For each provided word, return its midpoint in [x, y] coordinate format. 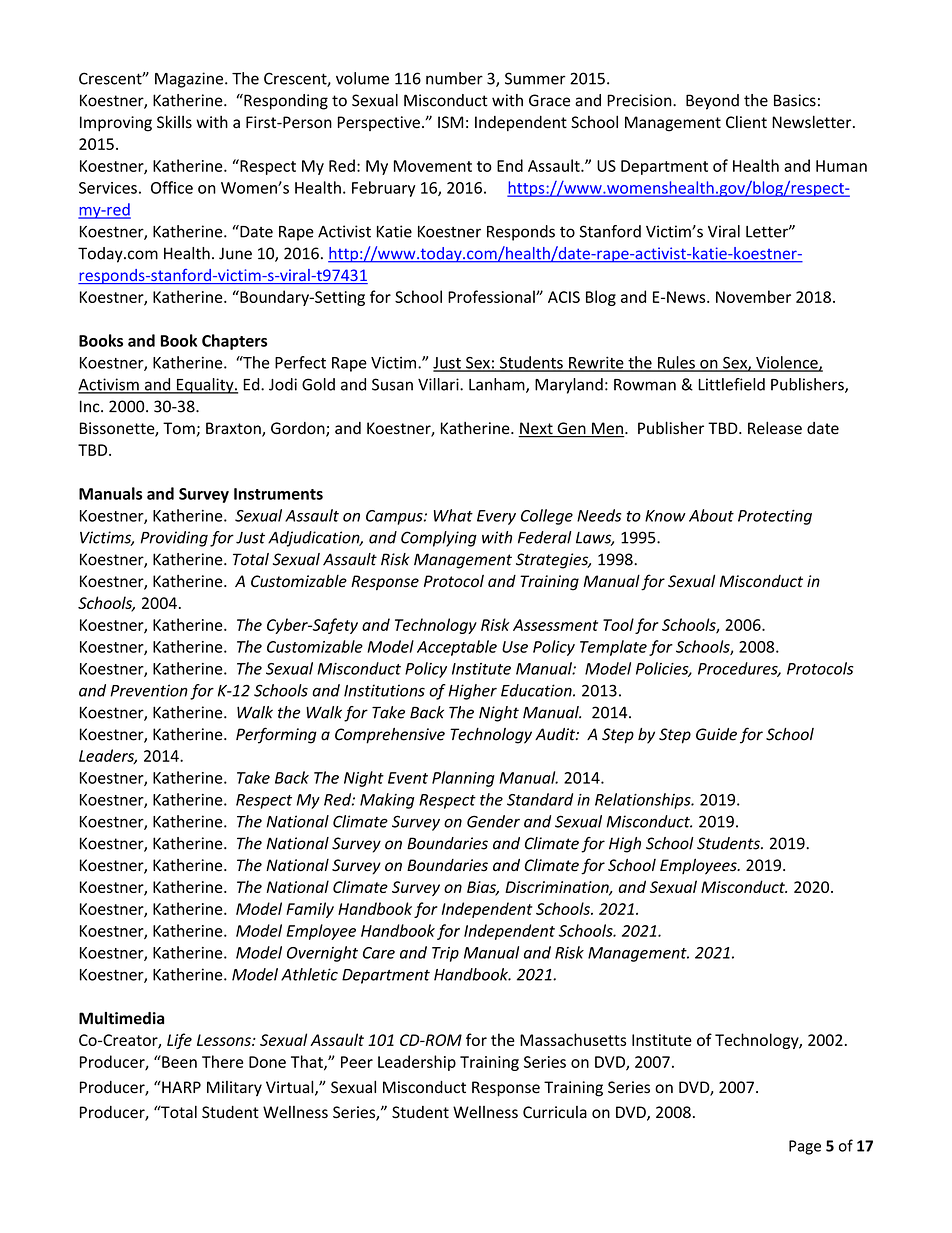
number [454, 78]
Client [746, 122]
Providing [174, 539]
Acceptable [457, 648]
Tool [618, 624]
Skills [174, 122]
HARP [180, 1087]
